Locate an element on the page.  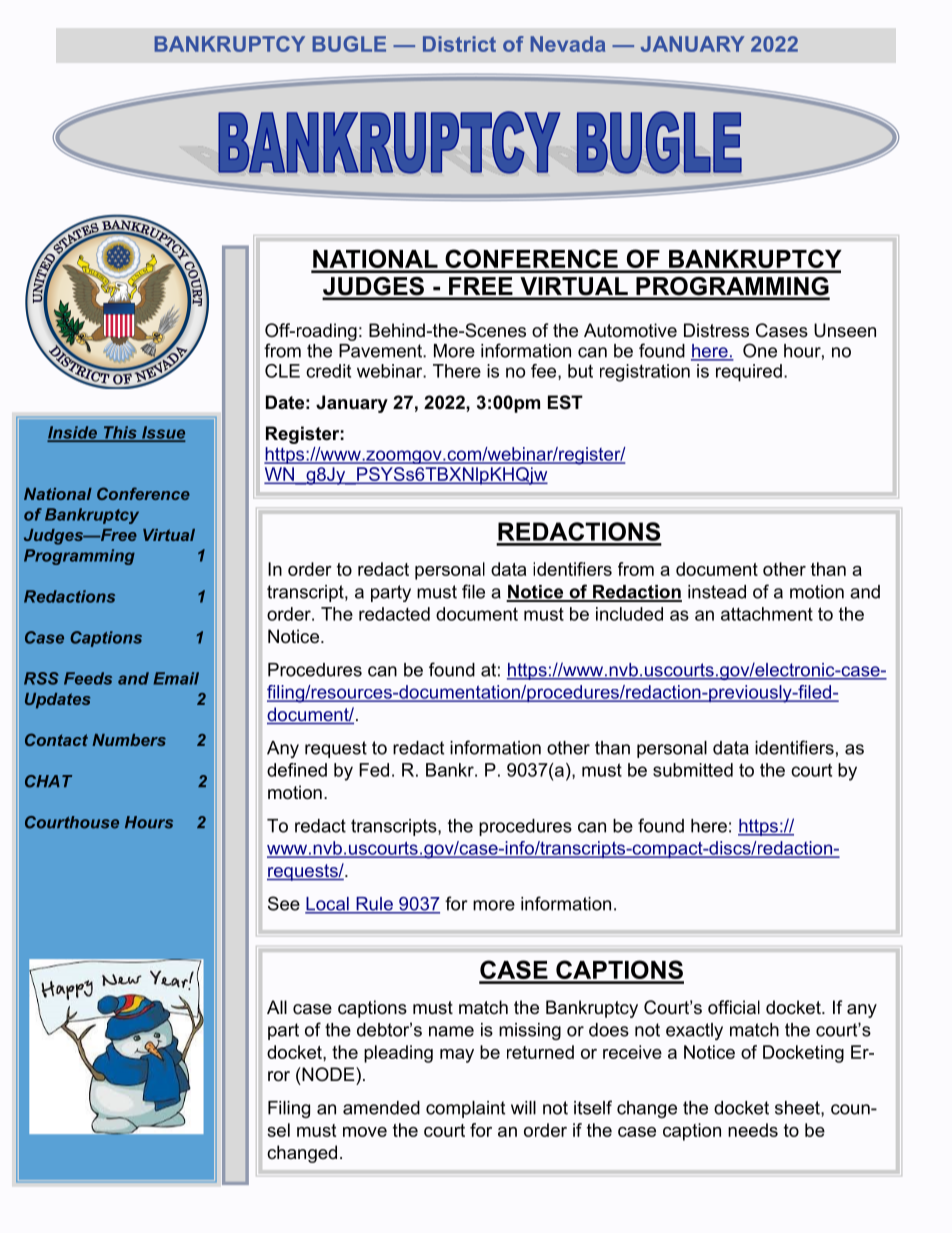
Distress is located at coordinates (716, 330).
